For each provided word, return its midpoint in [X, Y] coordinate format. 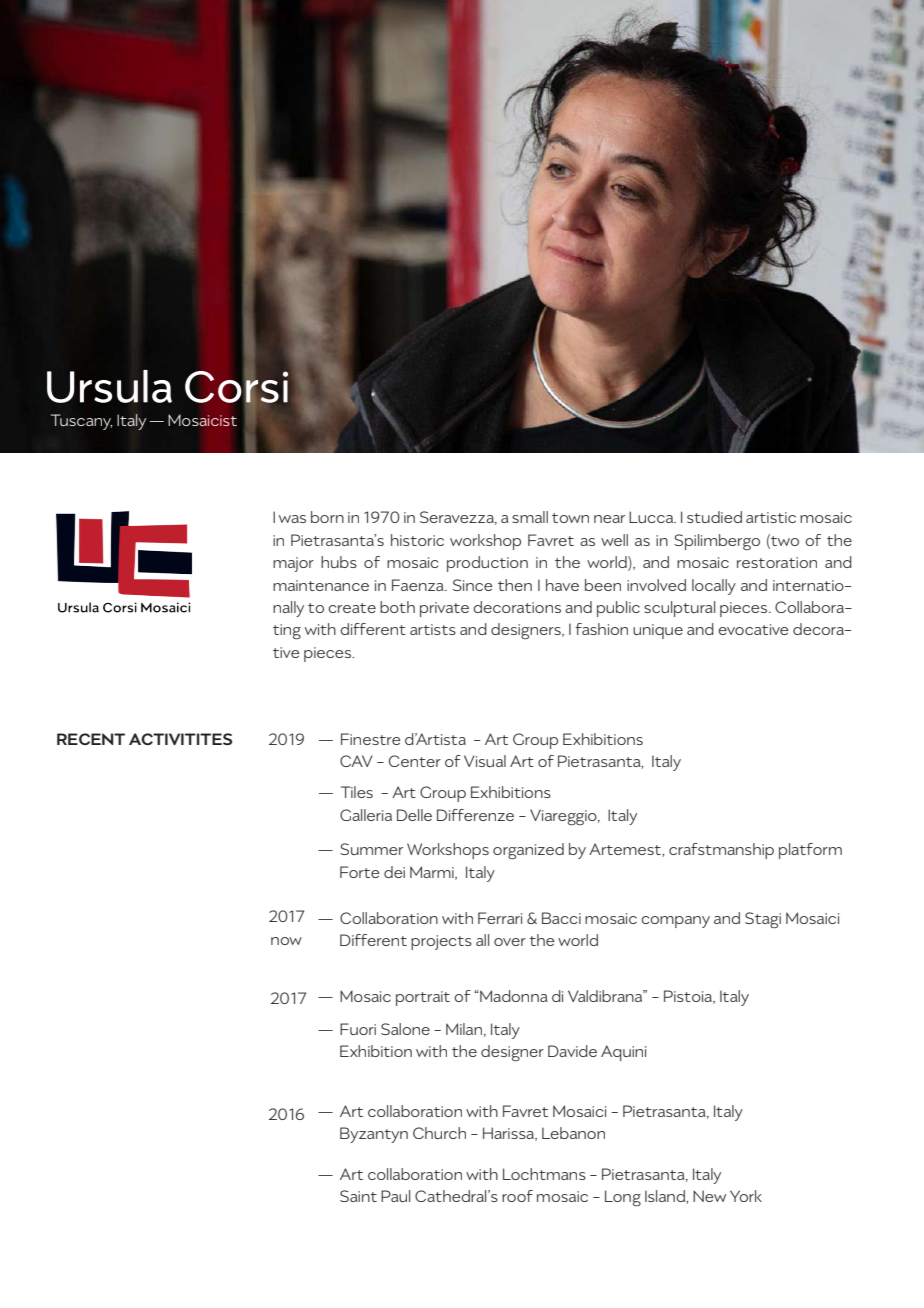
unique [658, 631]
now [286, 941]
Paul [395, 1196]
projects [441, 942]
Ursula [109, 386]
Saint [358, 1196]
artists [433, 629]
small [530, 517]
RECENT [91, 739]
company [675, 922]
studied [714, 517]
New [709, 1196]
